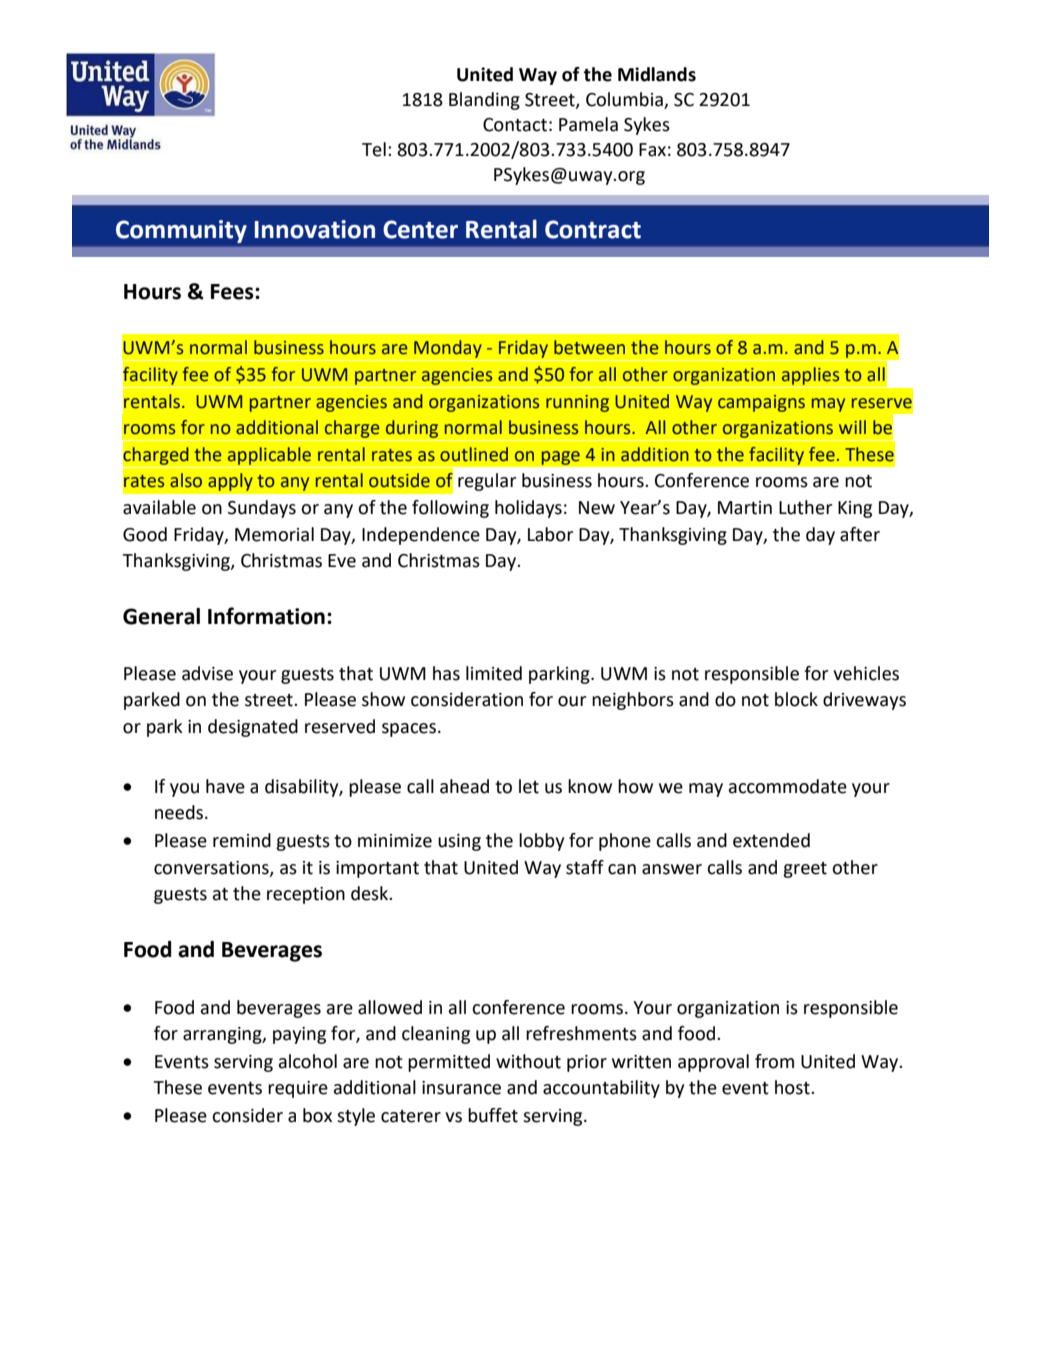  I want to click on extended, so click(771, 840).
